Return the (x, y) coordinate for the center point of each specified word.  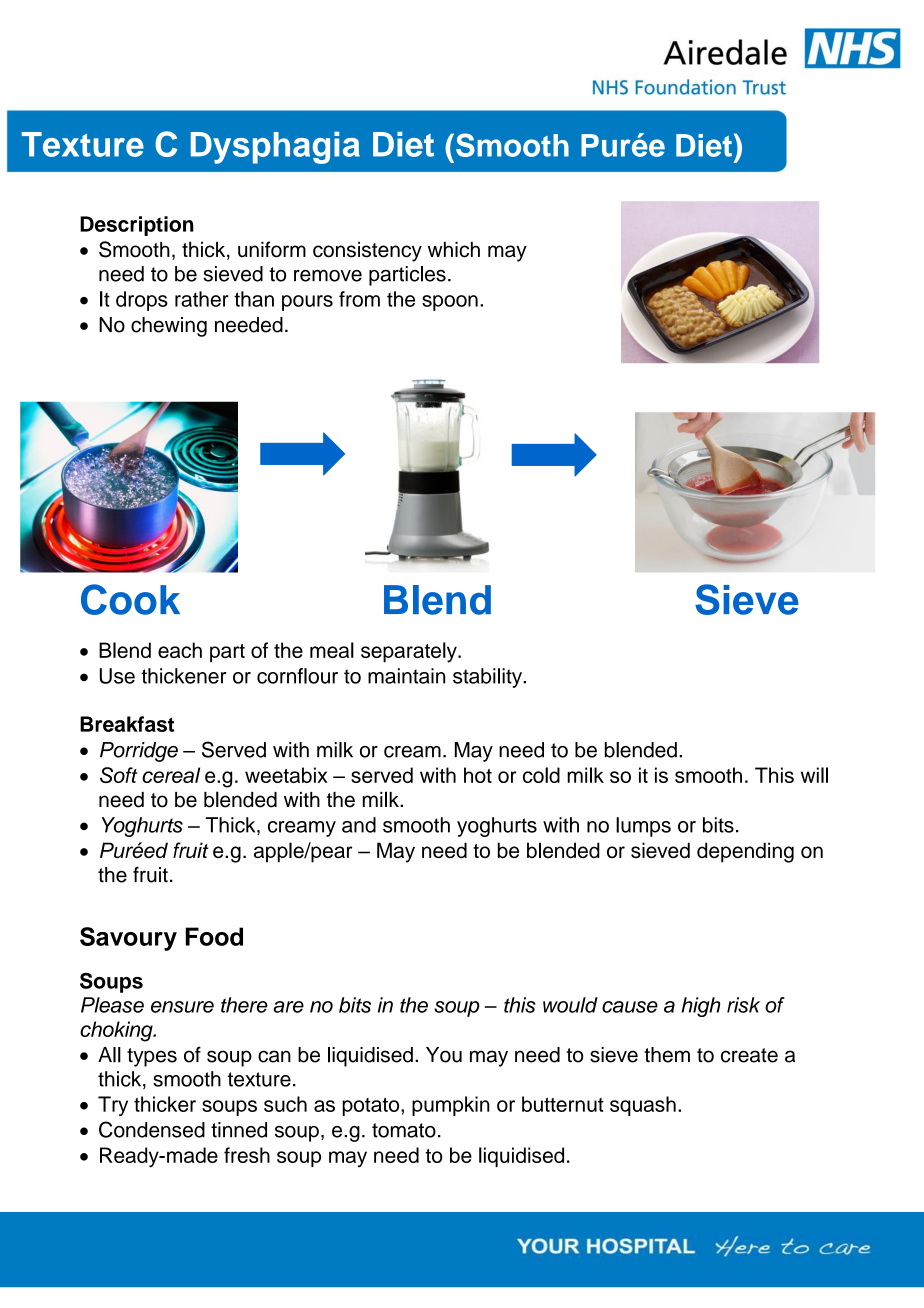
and (359, 825)
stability (488, 678)
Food (214, 936)
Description (137, 226)
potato (372, 1107)
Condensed (152, 1129)
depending (745, 852)
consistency (367, 251)
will (814, 775)
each (180, 650)
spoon (450, 303)
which (454, 249)
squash (643, 1106)
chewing (169, 327)
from (359, 299)
